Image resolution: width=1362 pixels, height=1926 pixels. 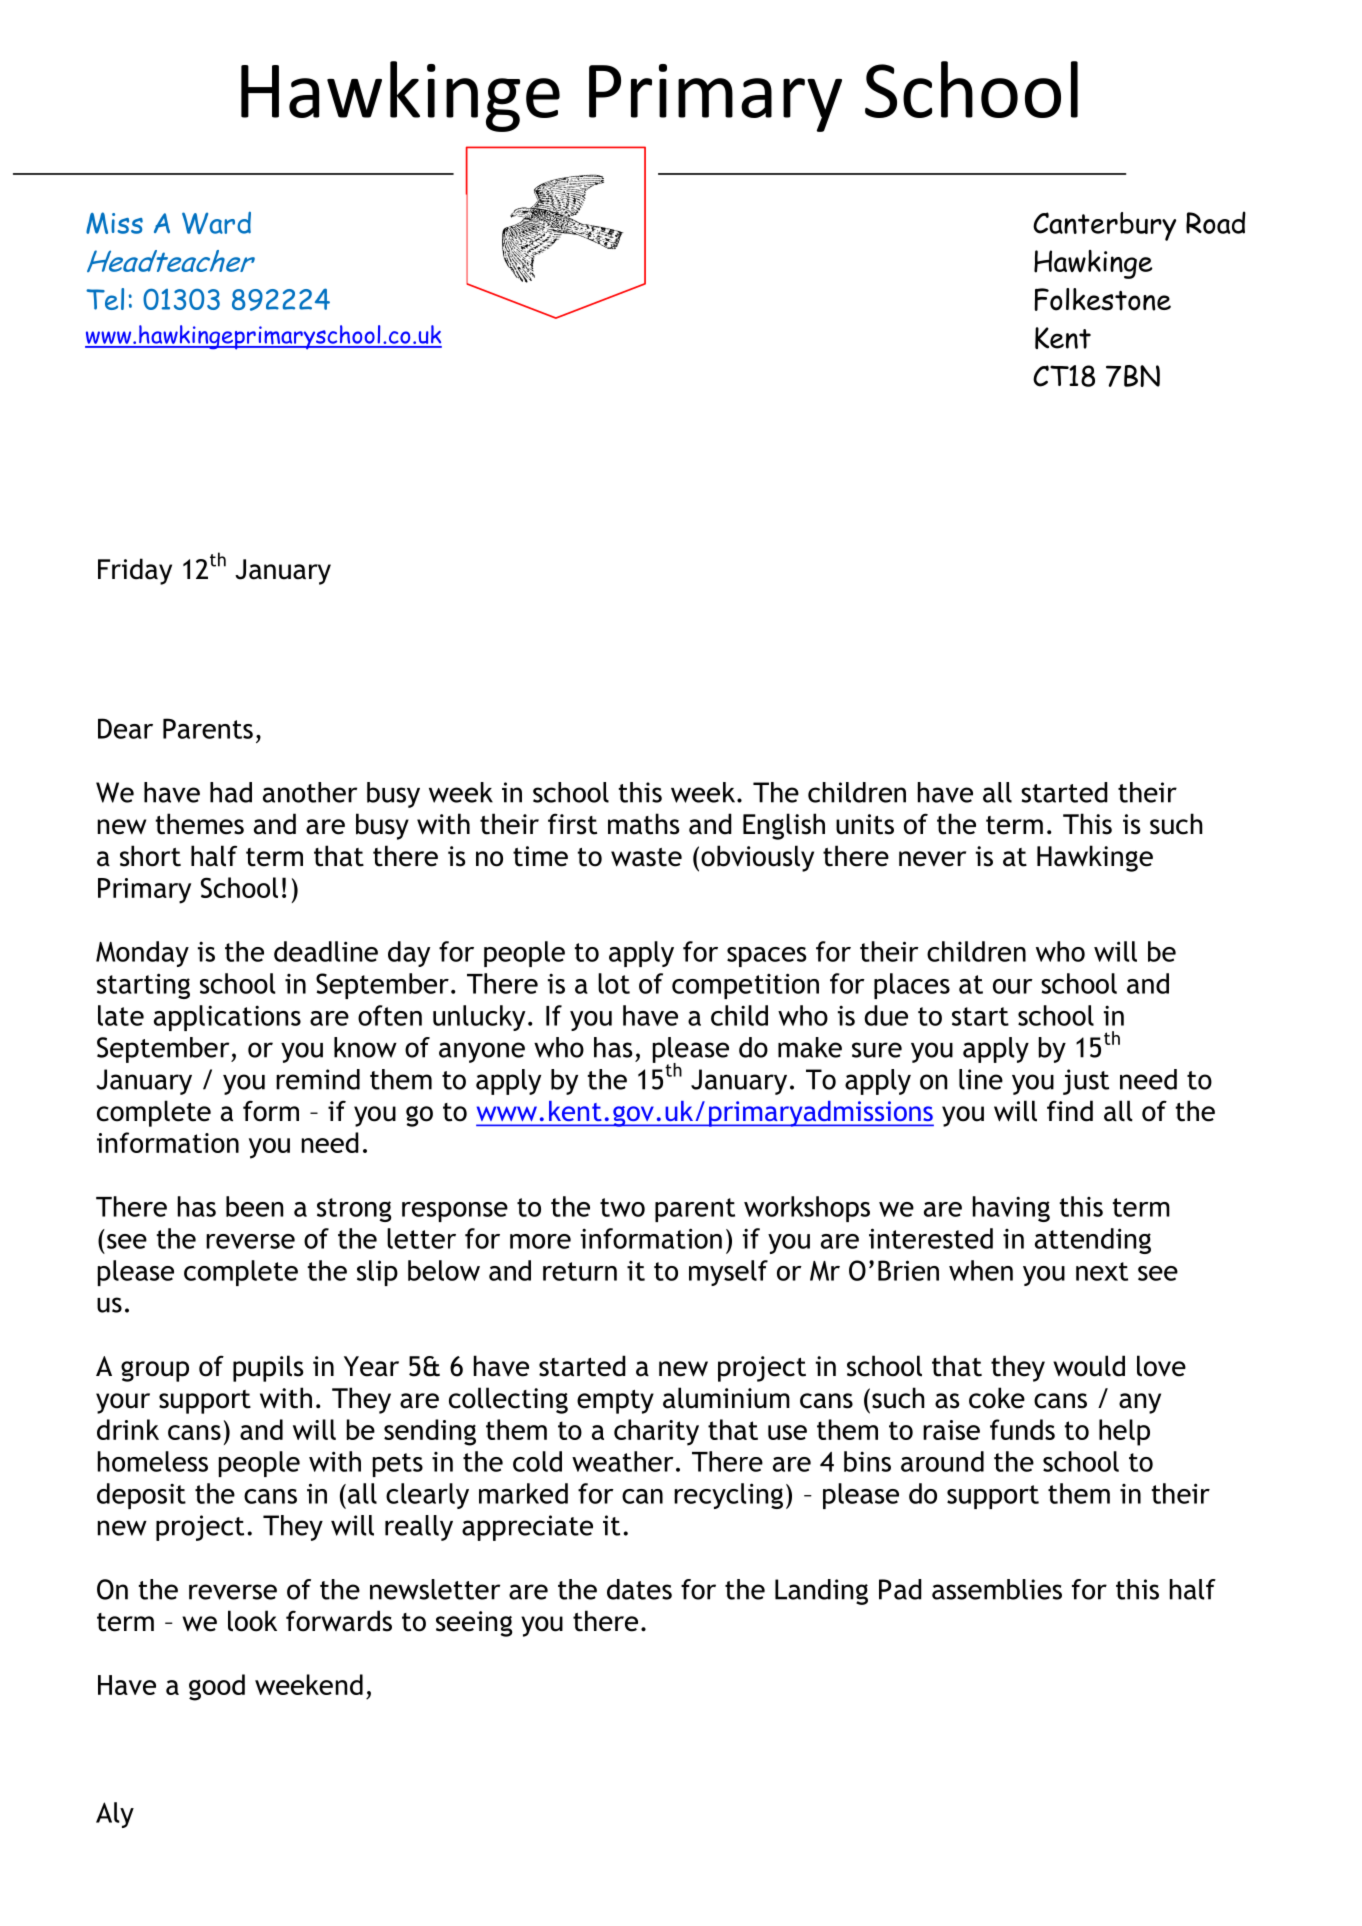 What do you see at coordinates (639, 1589) in the screenshot?
I see `dates` at bounding box center [639, 1589].
